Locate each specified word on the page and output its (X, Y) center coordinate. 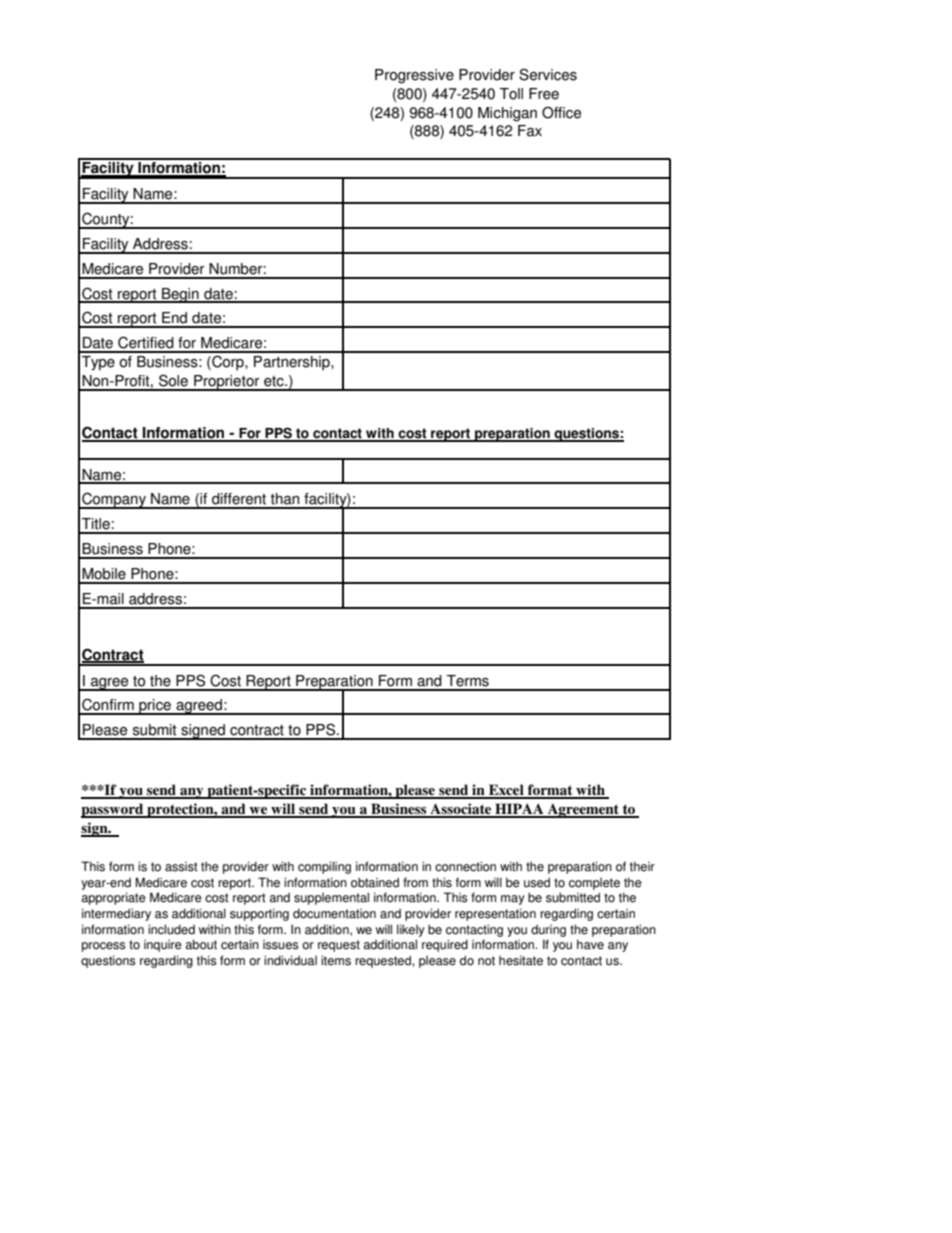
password (113, 810)
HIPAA (519, 810)
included (171, 929)
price (155, 707)
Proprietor (227, 383)
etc (275, 381)
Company (114, 500)
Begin (180, 295)
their (642, 866)
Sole (173, 380)
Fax (530, 131)
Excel (506, 791)
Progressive (414, 76)
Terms (468, 681)
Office (561, 112)
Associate (461, 810)
